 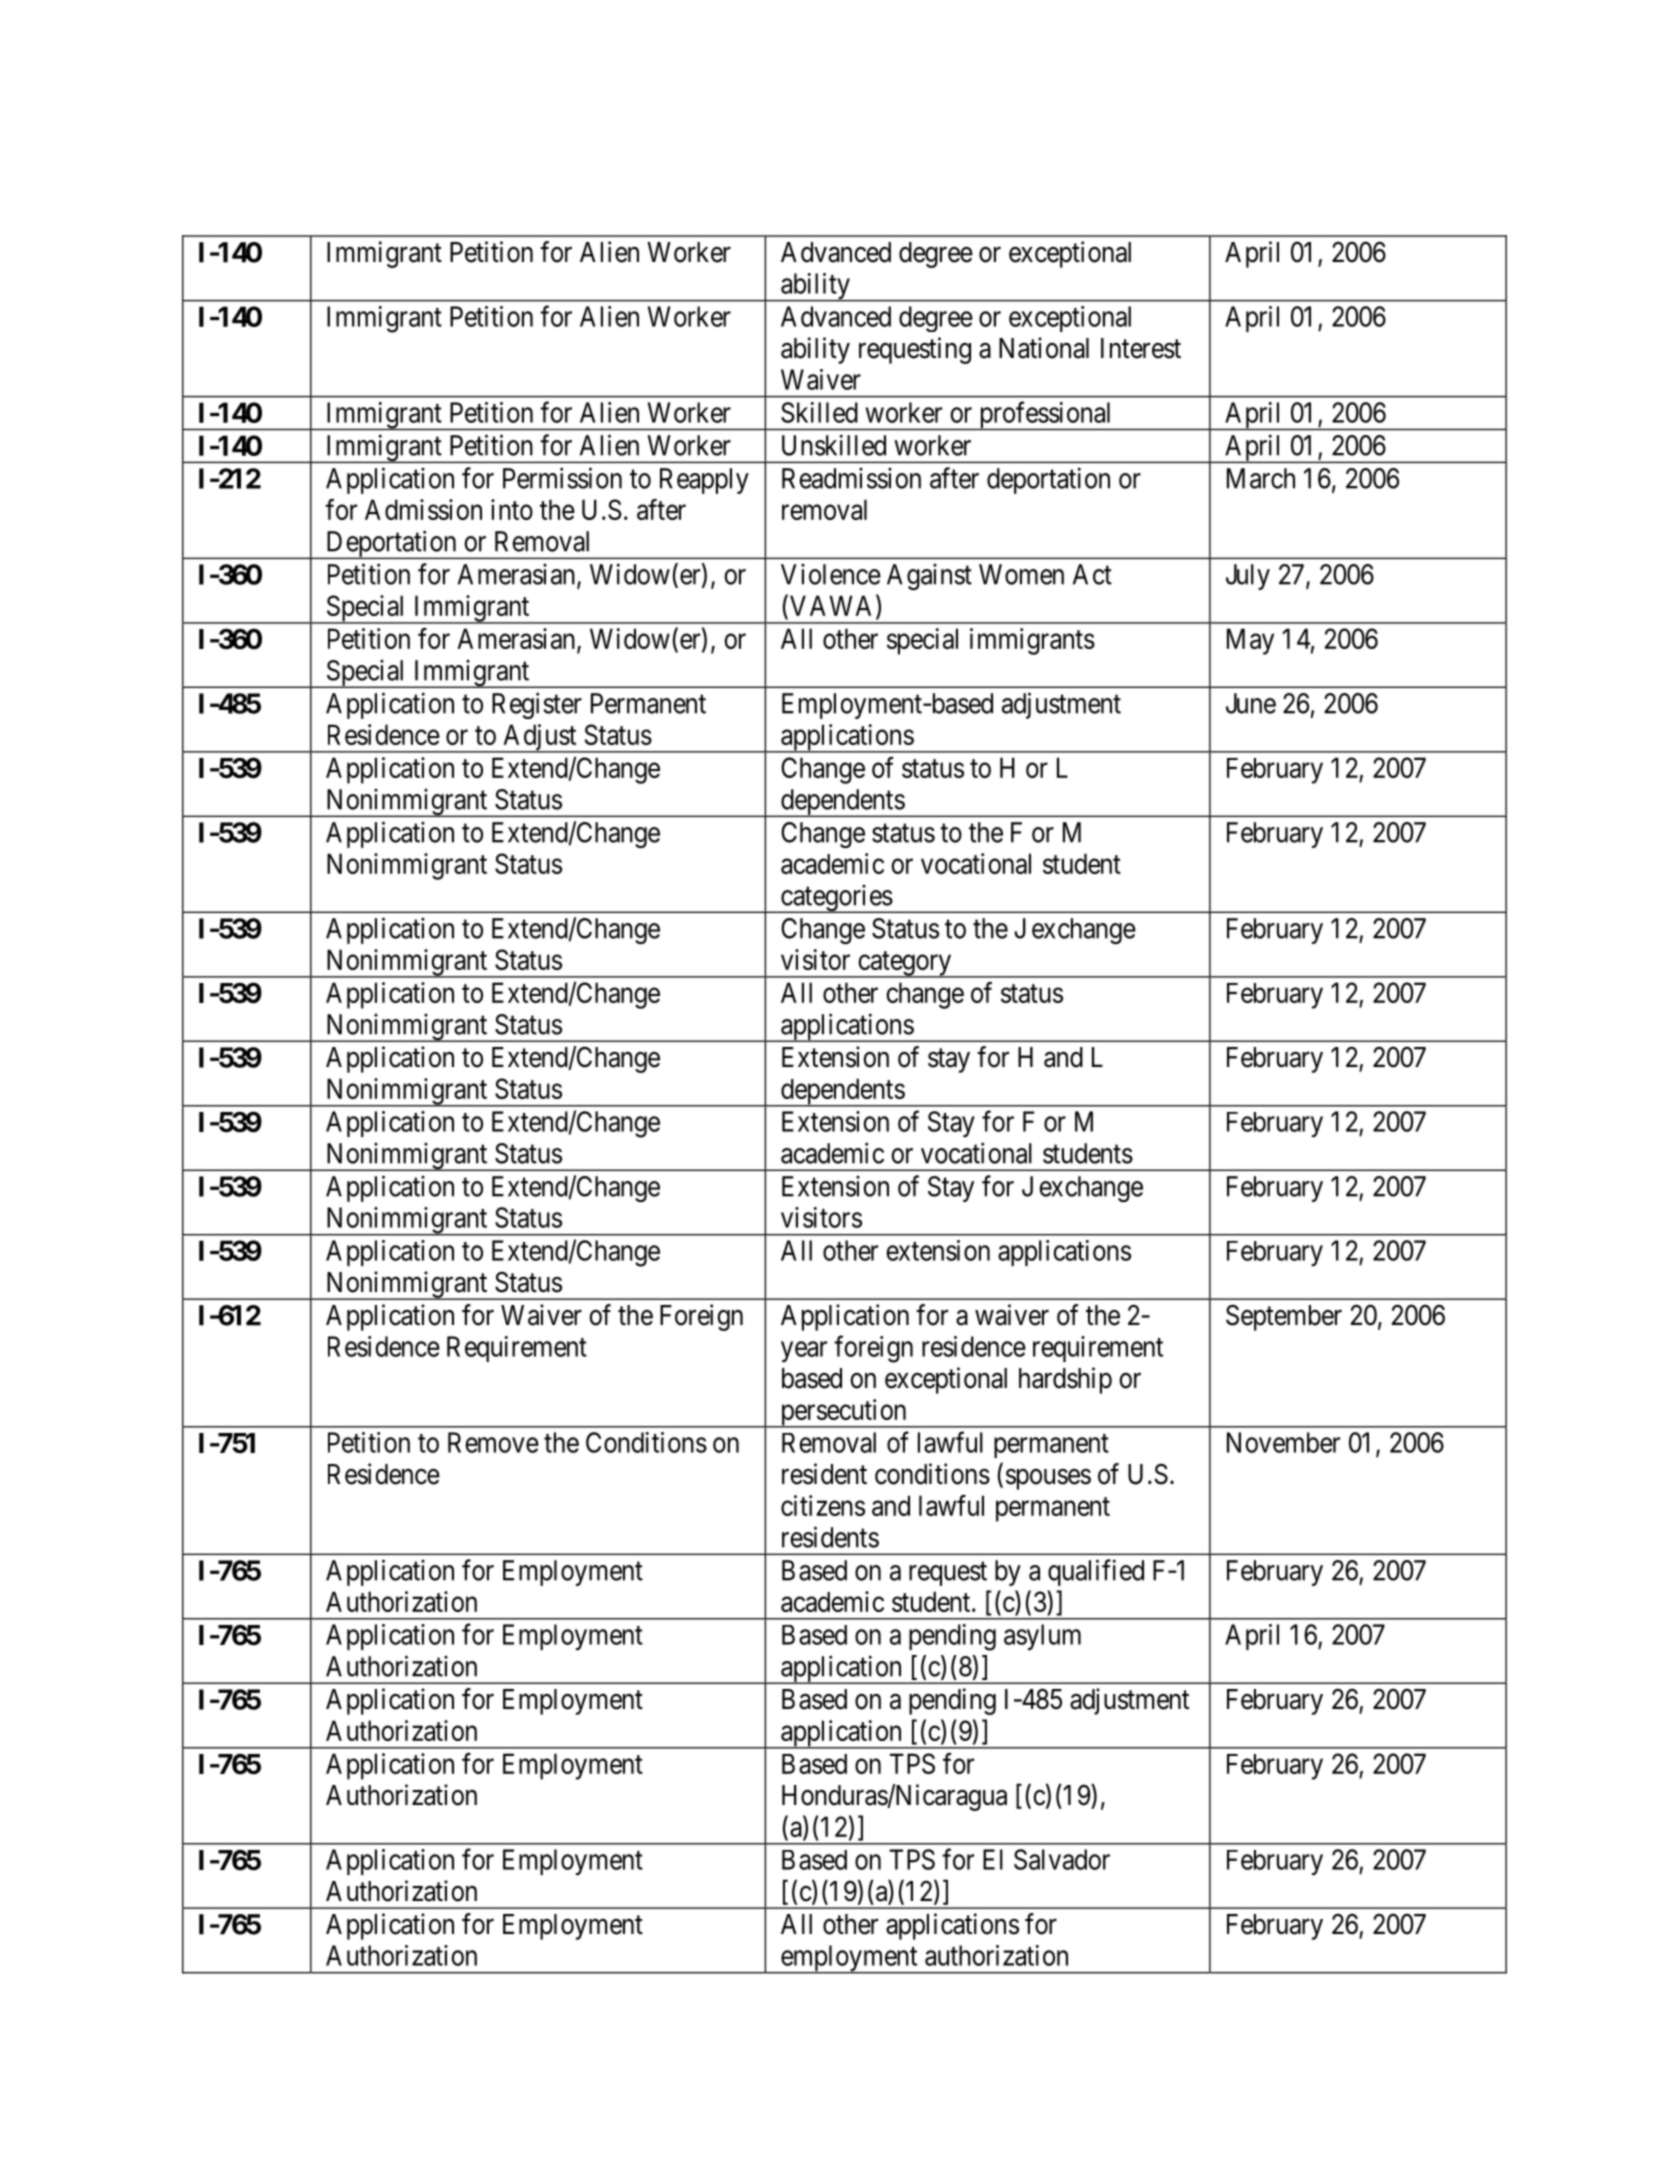 I want to click on qualified, so click(x=1096, y=1572).
